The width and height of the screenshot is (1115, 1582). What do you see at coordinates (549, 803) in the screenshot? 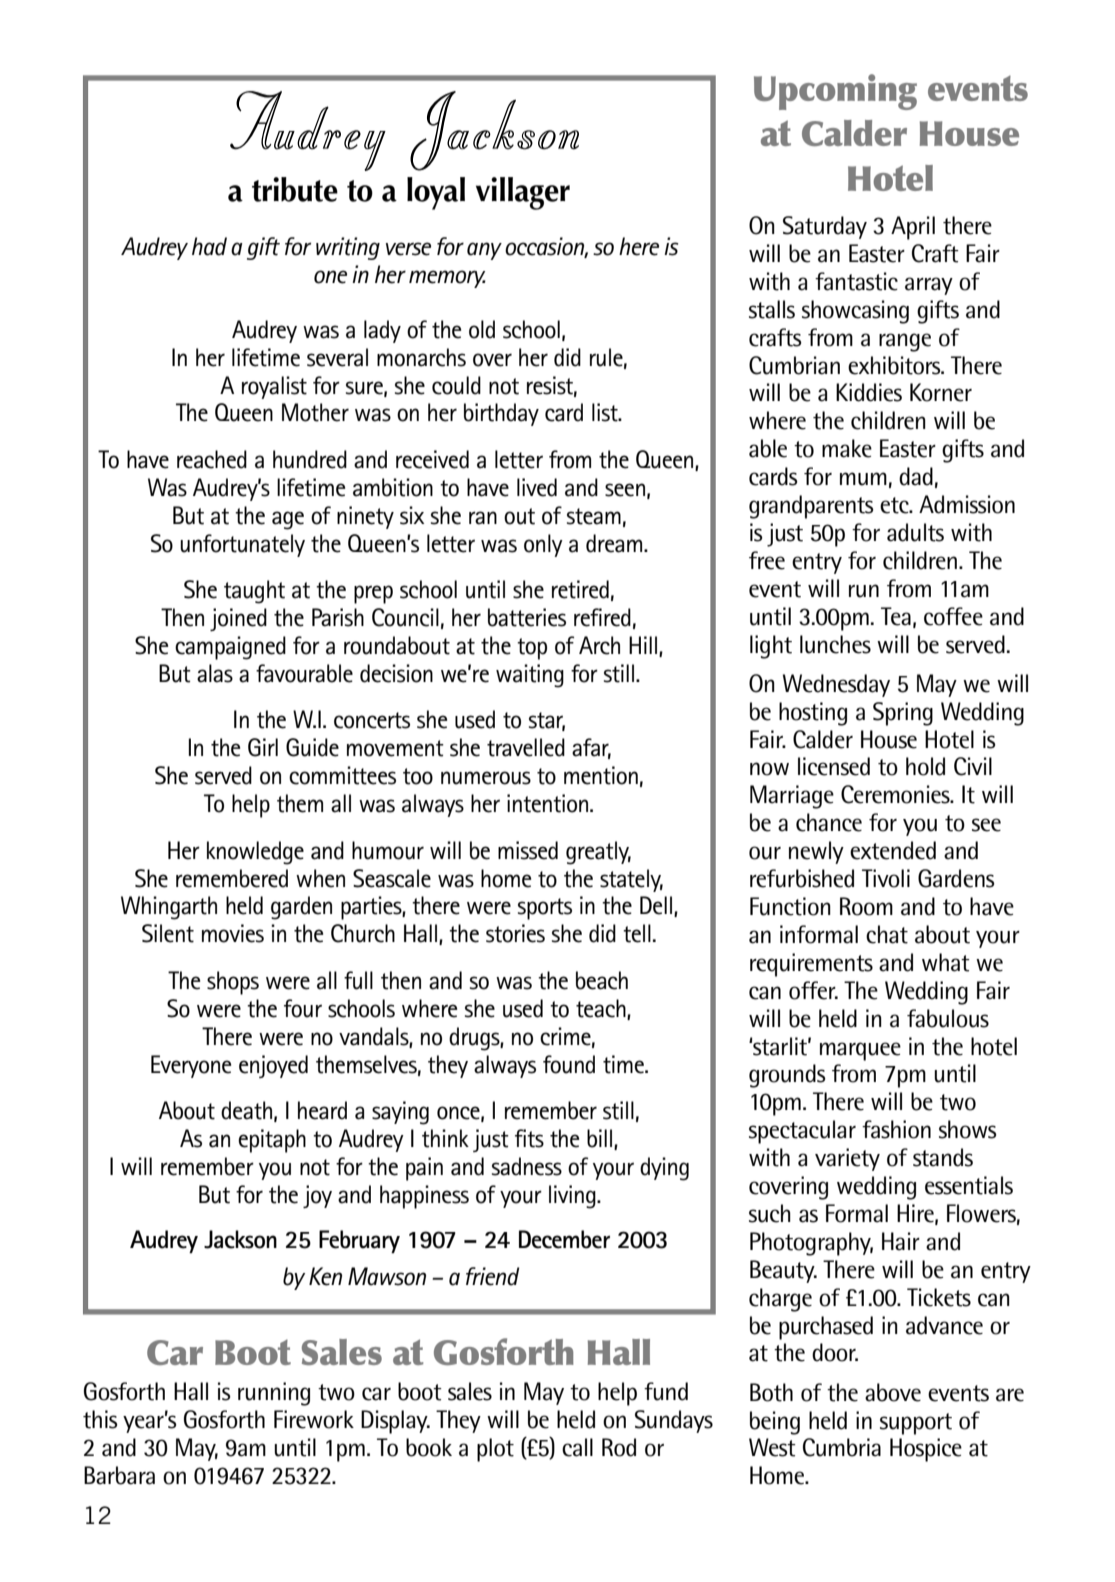
I see `intention` at bounding box center [549, 803].
